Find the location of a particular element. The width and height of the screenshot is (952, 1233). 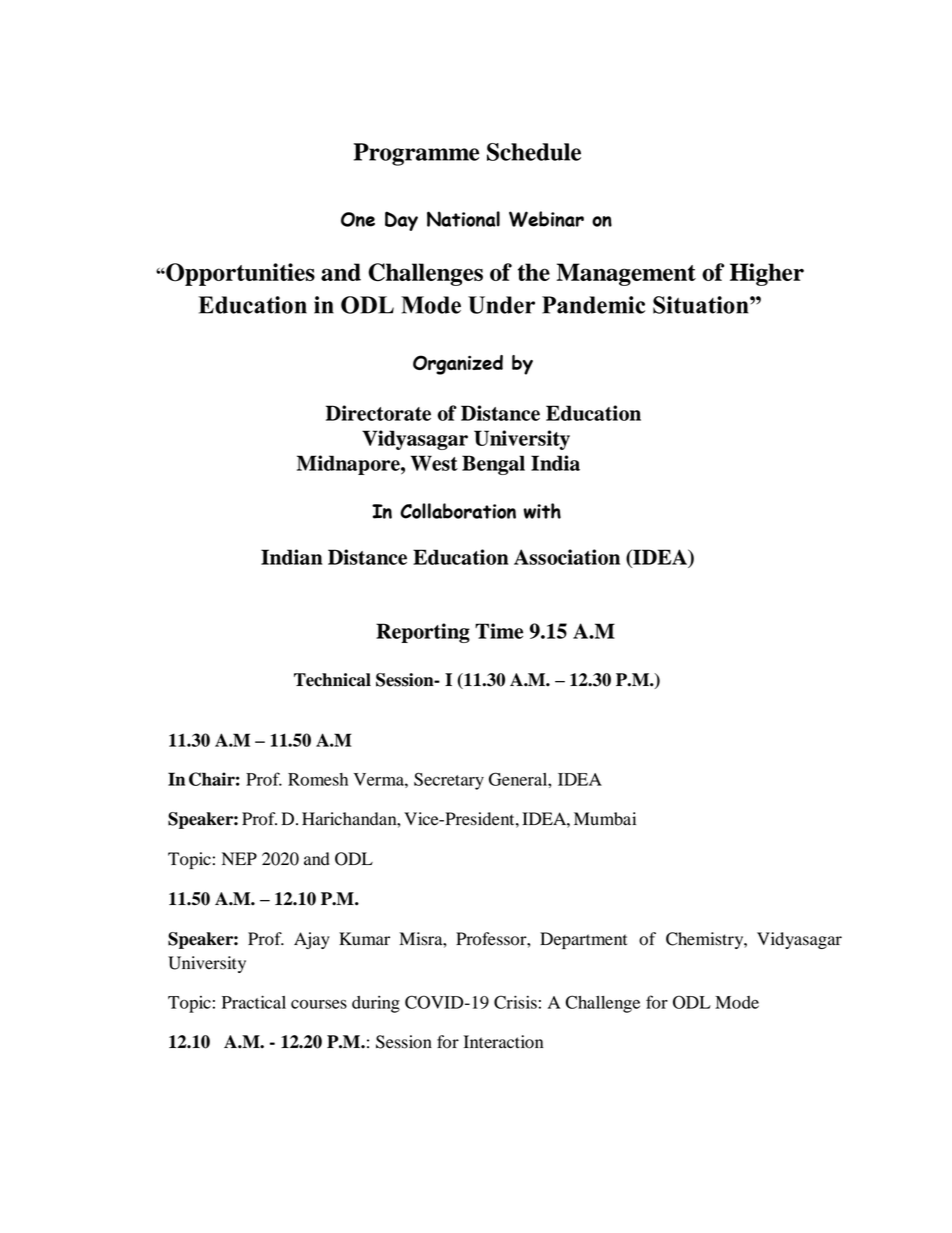

NEP is located at coordinates (239, 858).
